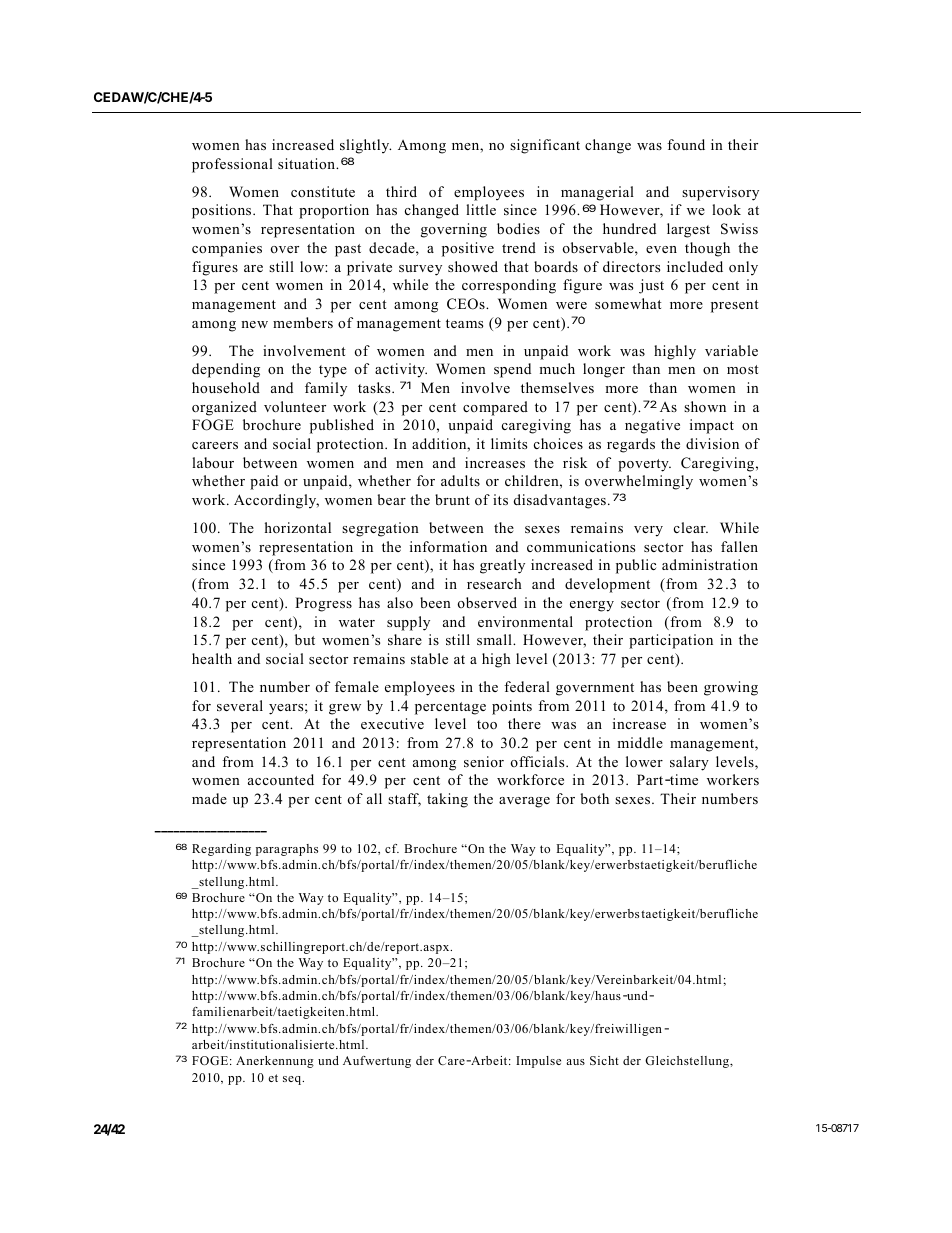 Image resolution: width=952 pixels, height=1233 pixels. Describe the element at coordinates (481, 209) in the screenshot. I see `little` at that location.
